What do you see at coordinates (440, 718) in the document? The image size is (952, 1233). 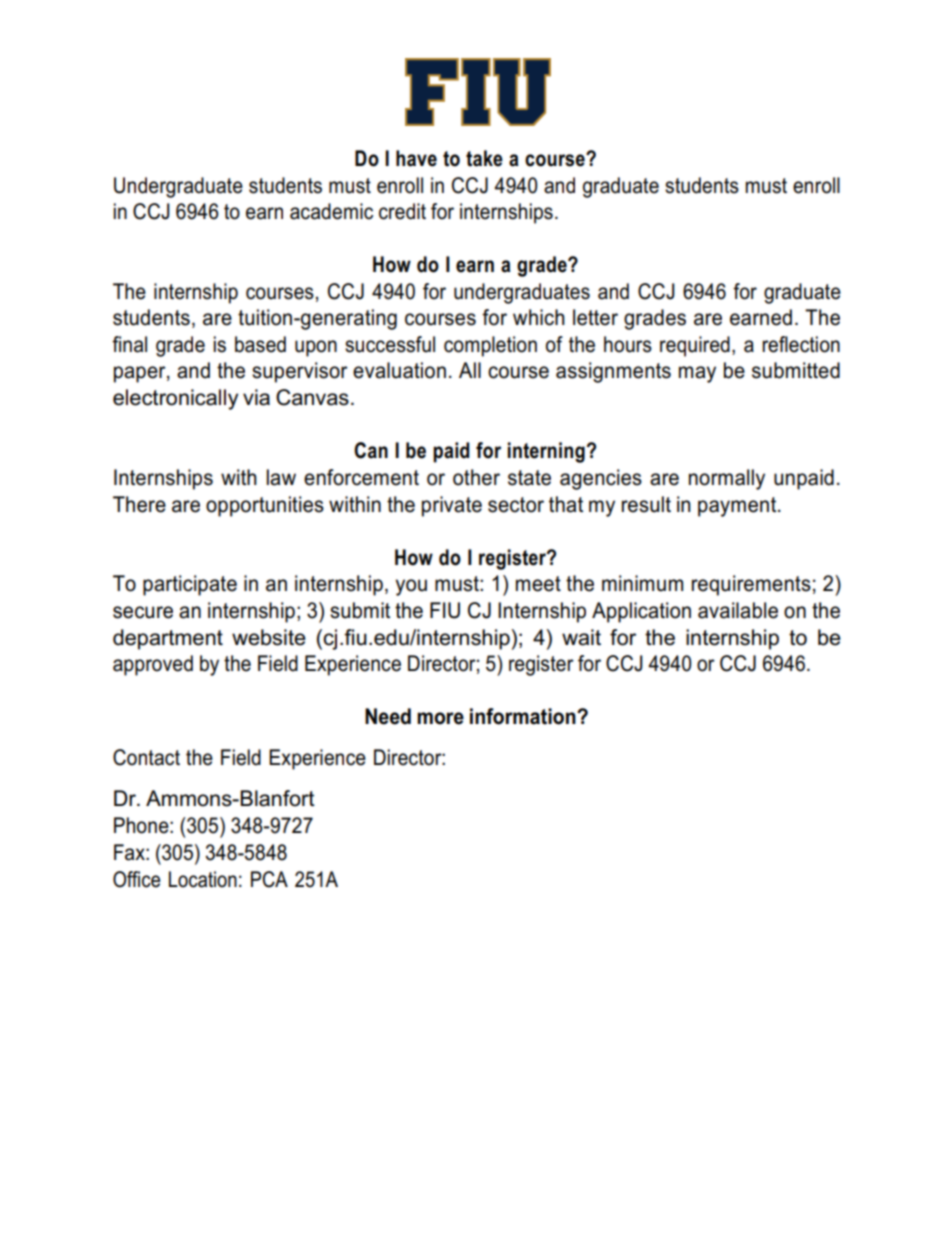 I see `more` at bounding box center [440, 718].
